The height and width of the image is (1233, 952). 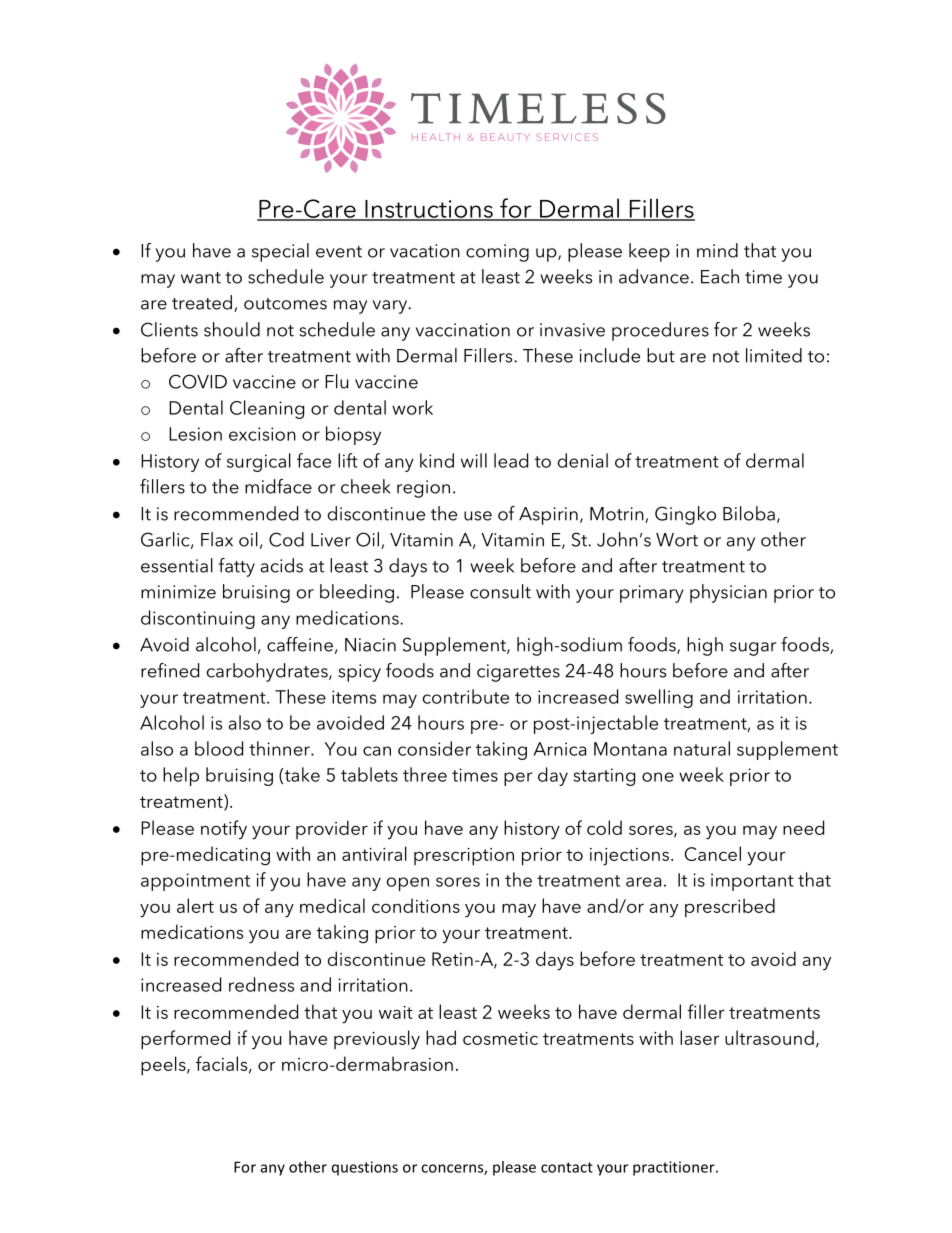 I want to click on Flax, so click(x=217, y=539).
